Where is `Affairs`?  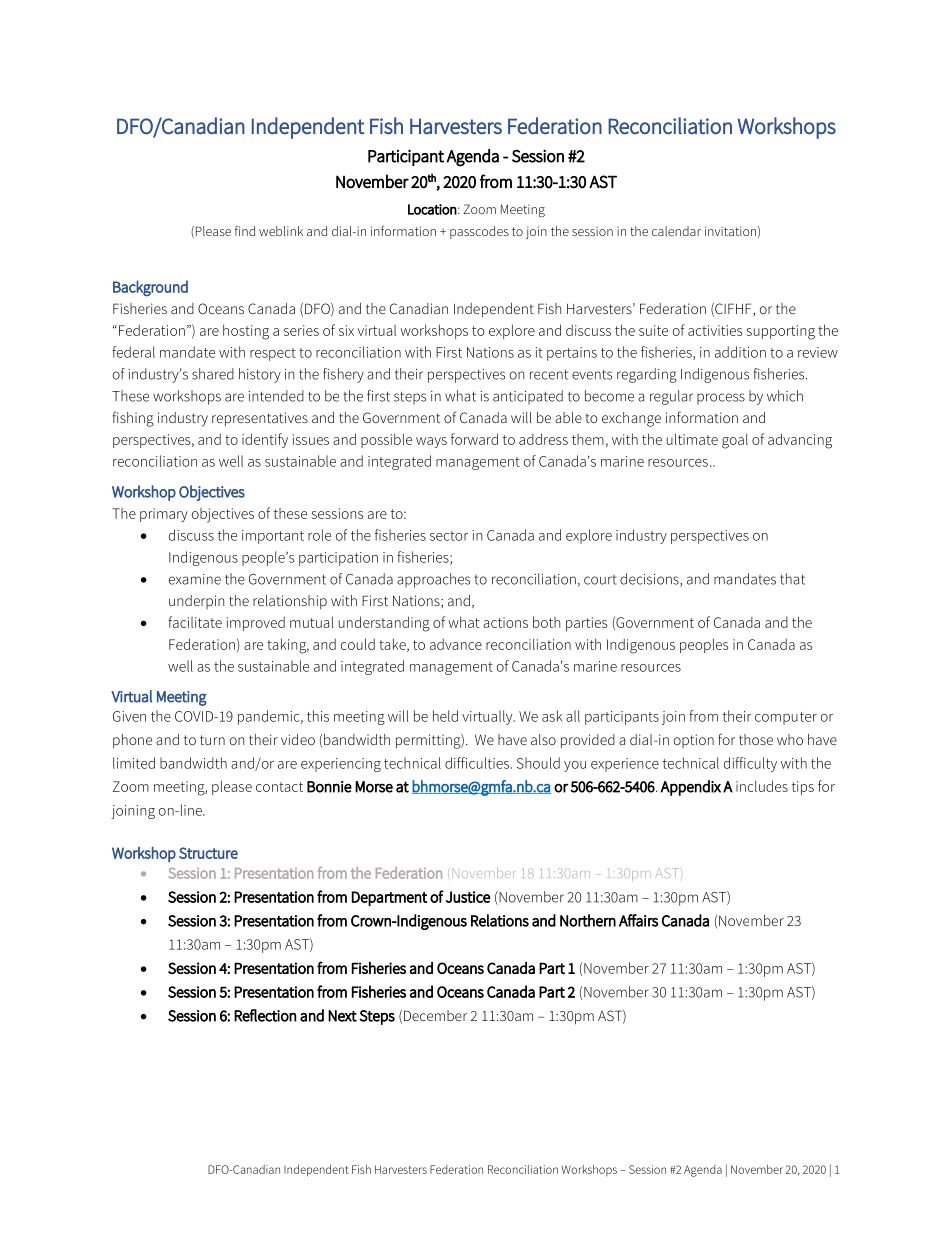
Affairs is located at coordinates (638, 920).
